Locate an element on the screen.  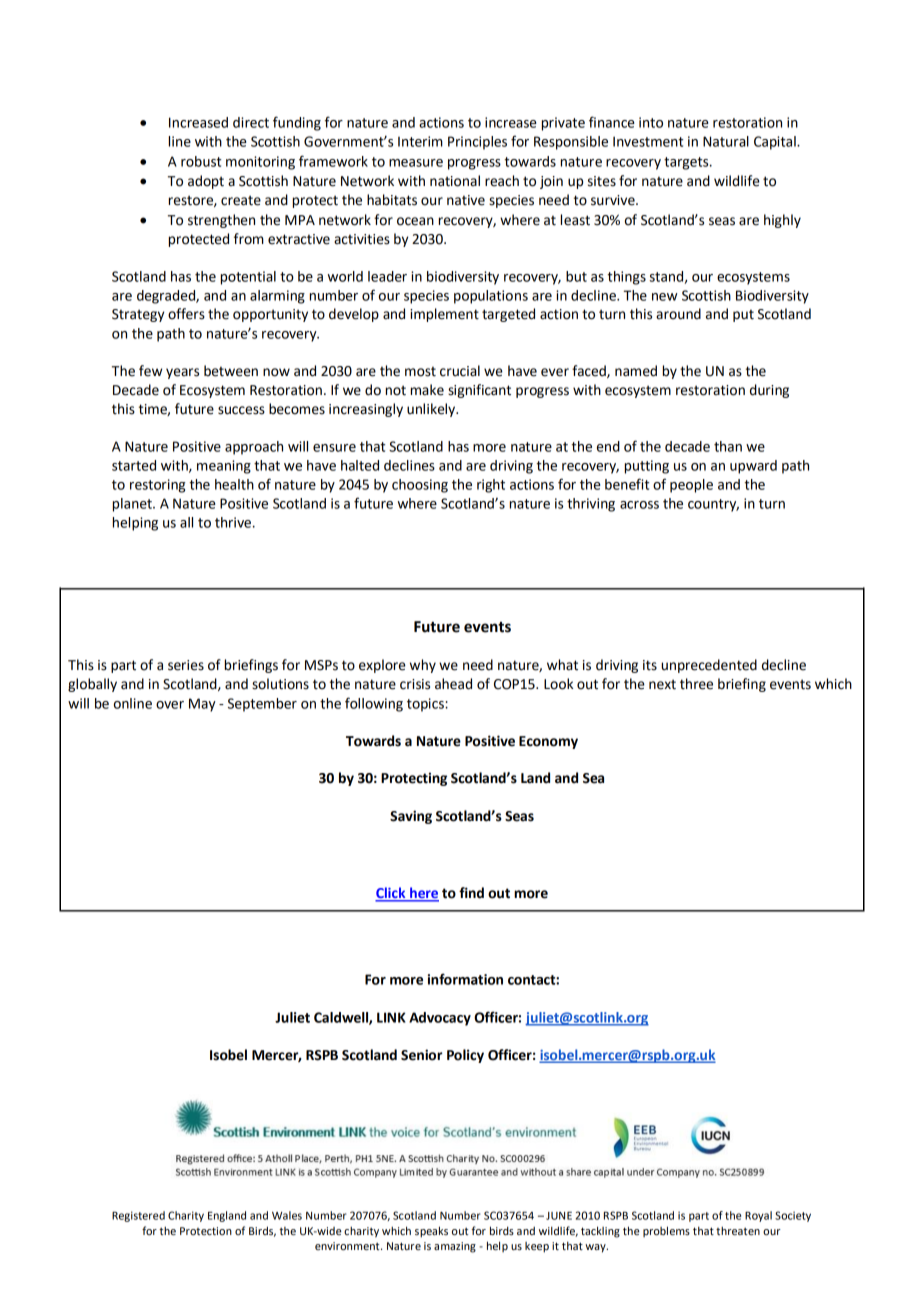
robust is located at coordinates (201, 161).
